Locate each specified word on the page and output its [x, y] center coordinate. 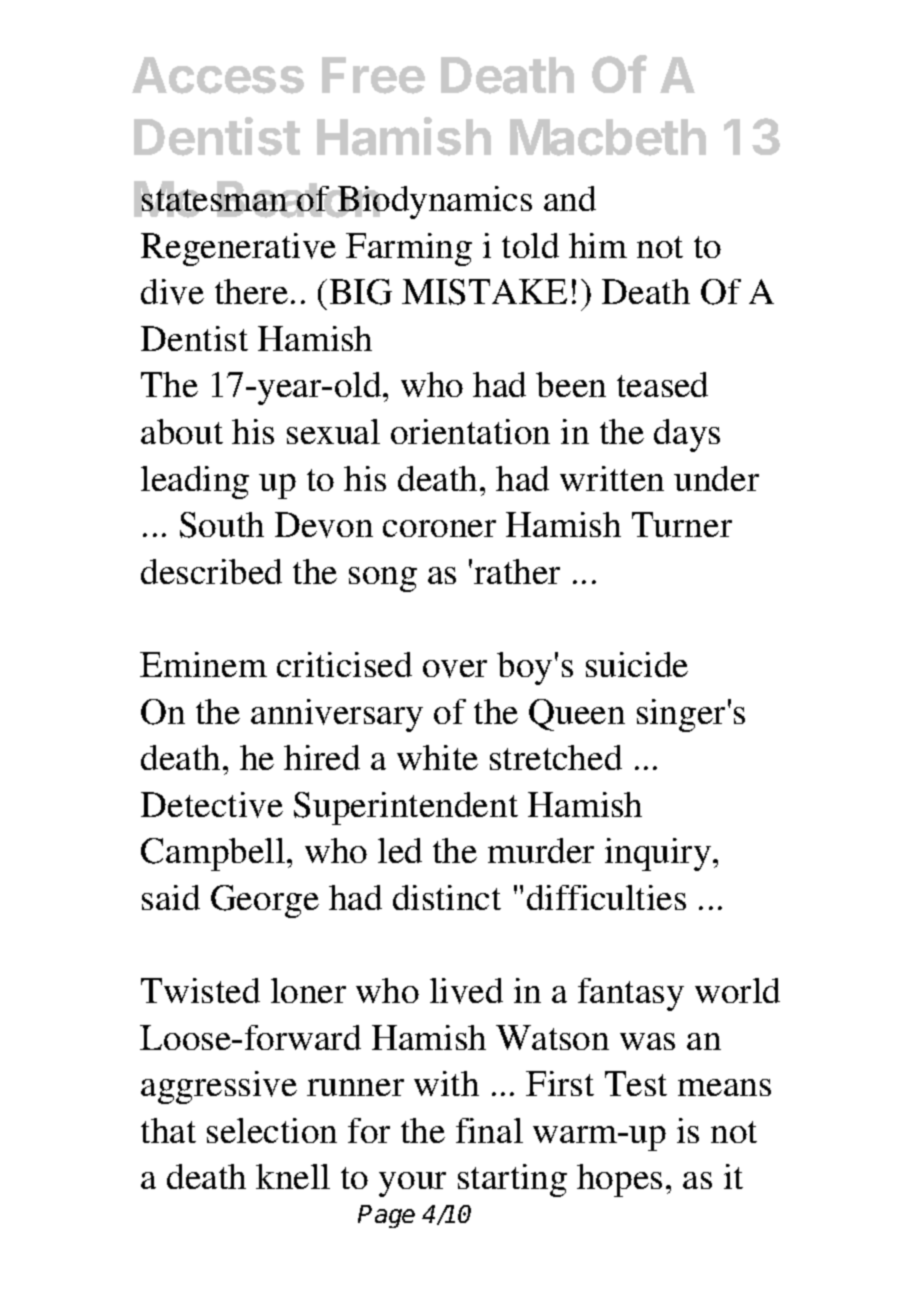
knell [293, 1176]
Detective [212, 805]
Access [218, 75]
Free [373, 75]
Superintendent [406, 808]
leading [195, 482]
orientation [470, 431]
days [687, 435]
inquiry [658, 854]
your [412, 1184]
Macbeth [608, 137]
